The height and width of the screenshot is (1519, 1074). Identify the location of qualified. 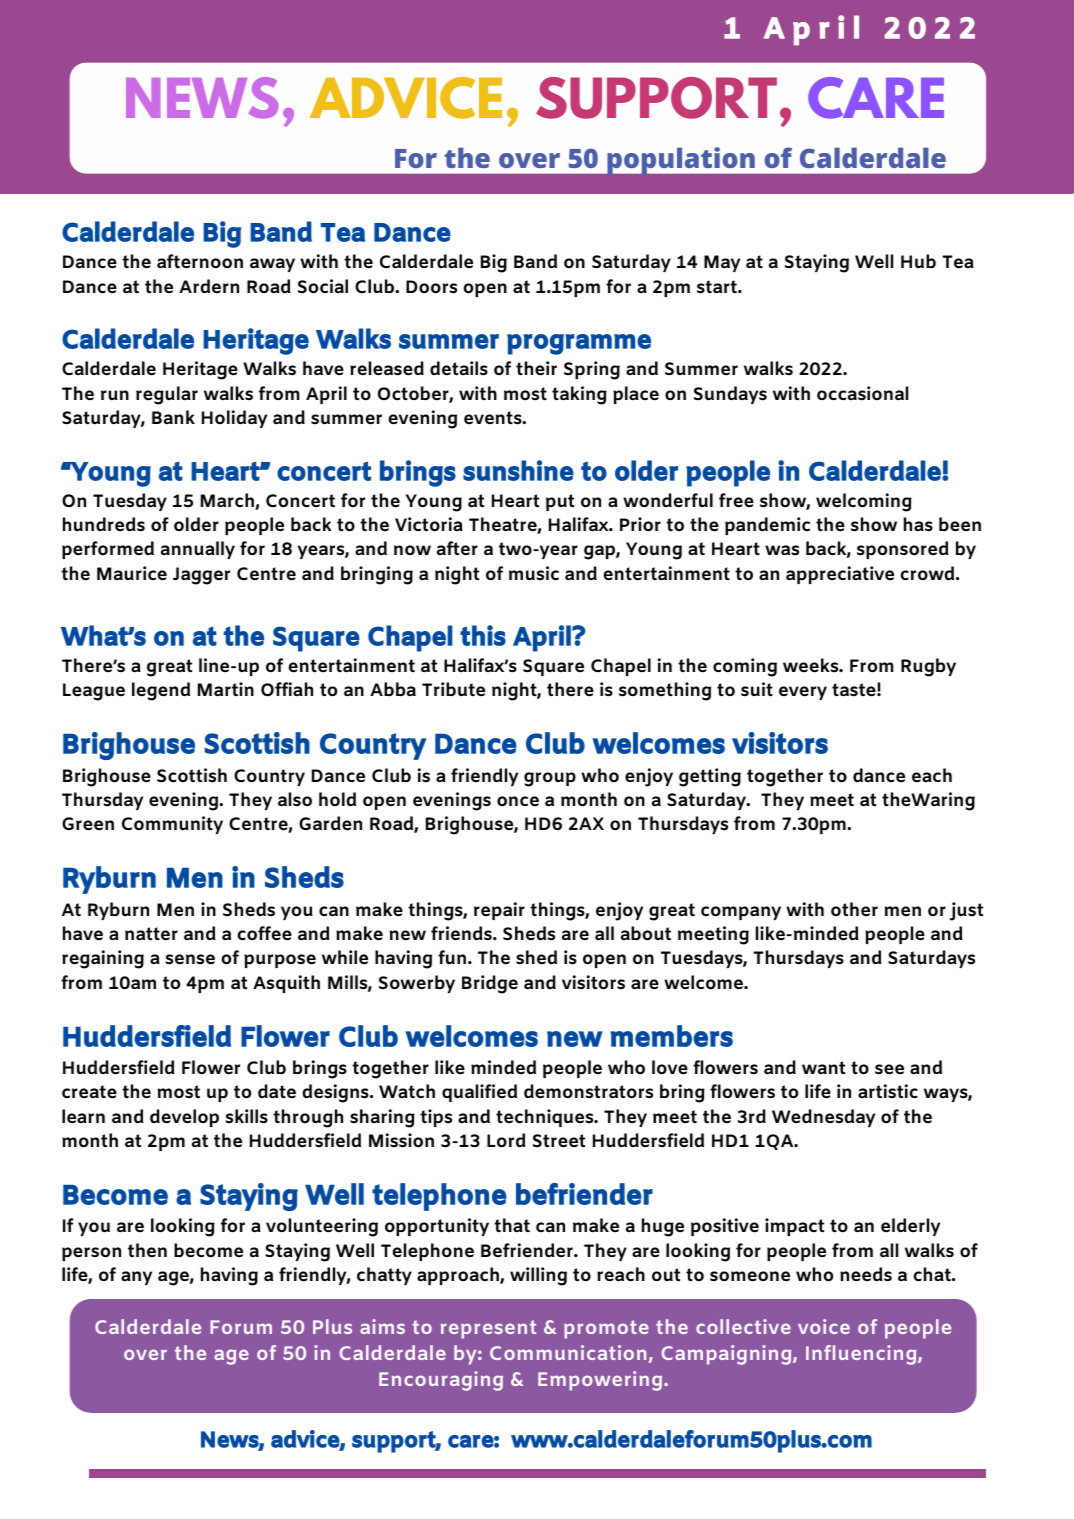
(479, 1093).
